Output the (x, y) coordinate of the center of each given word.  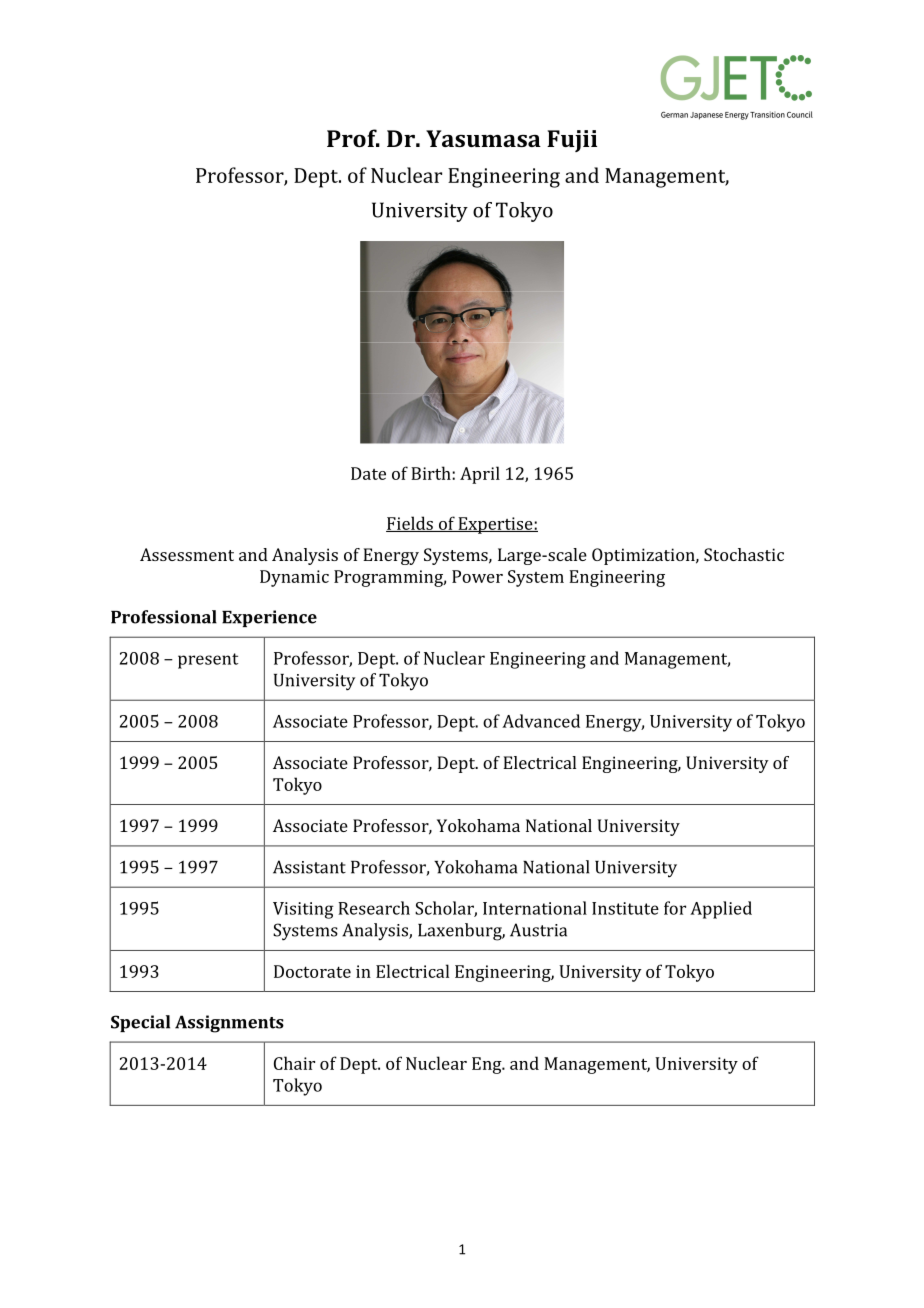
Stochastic (744, 554)
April (480, 475)
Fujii (572, 141)
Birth (432, 473)
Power (477, 576)
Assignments (229, 1024)
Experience (269, 618)
